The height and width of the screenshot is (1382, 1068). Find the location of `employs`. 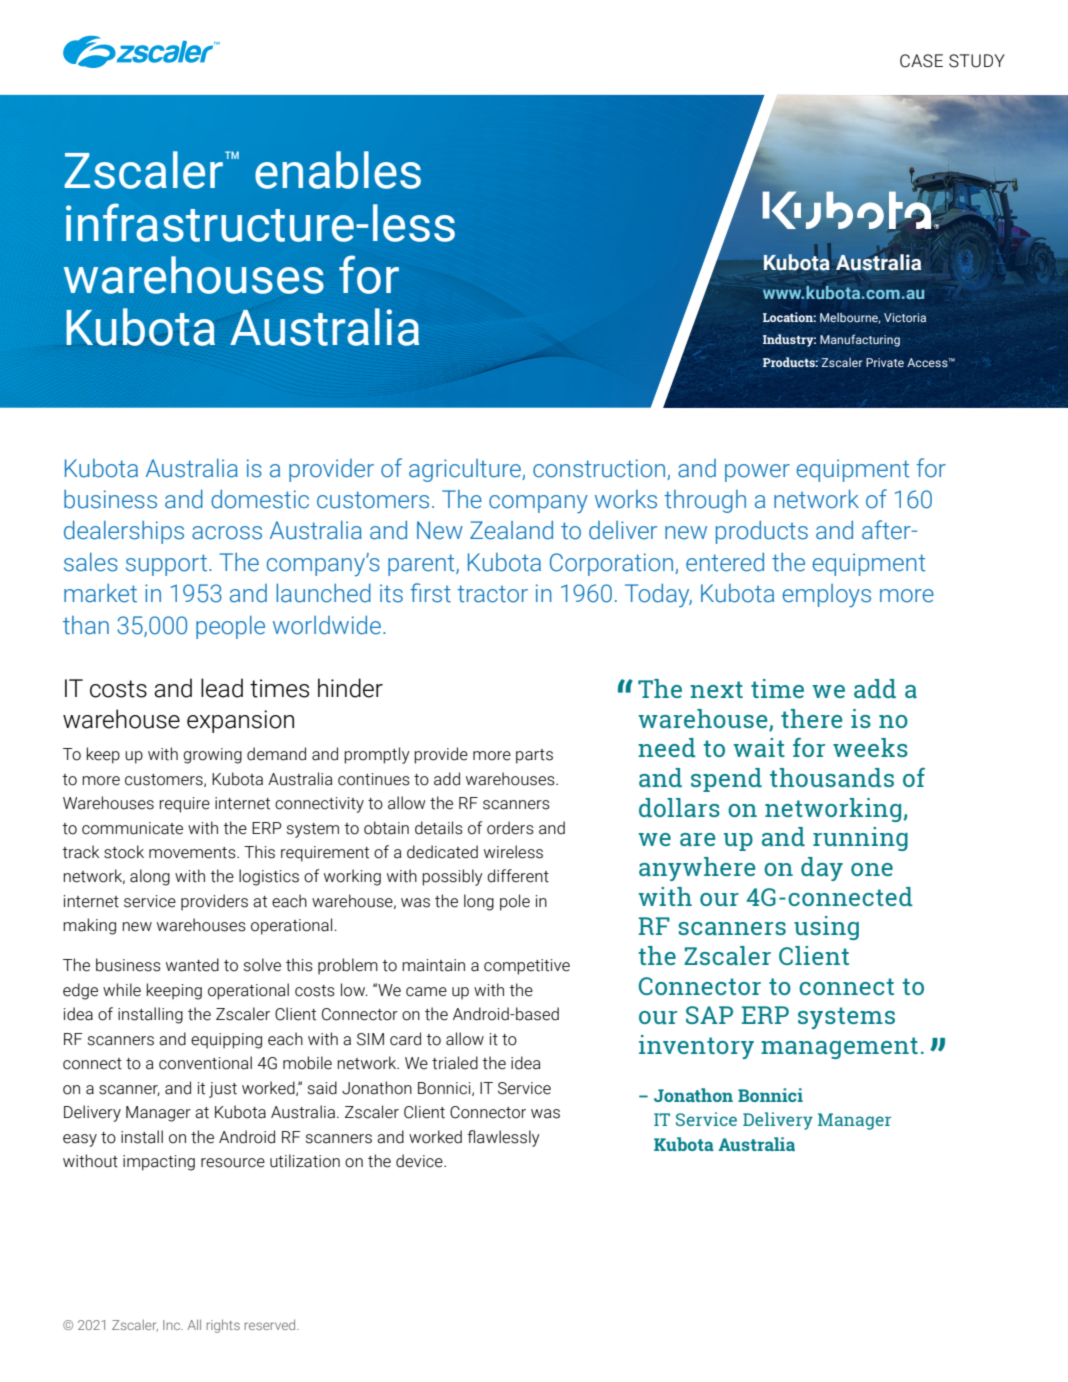

employs is located at coordinates (827, 596).
